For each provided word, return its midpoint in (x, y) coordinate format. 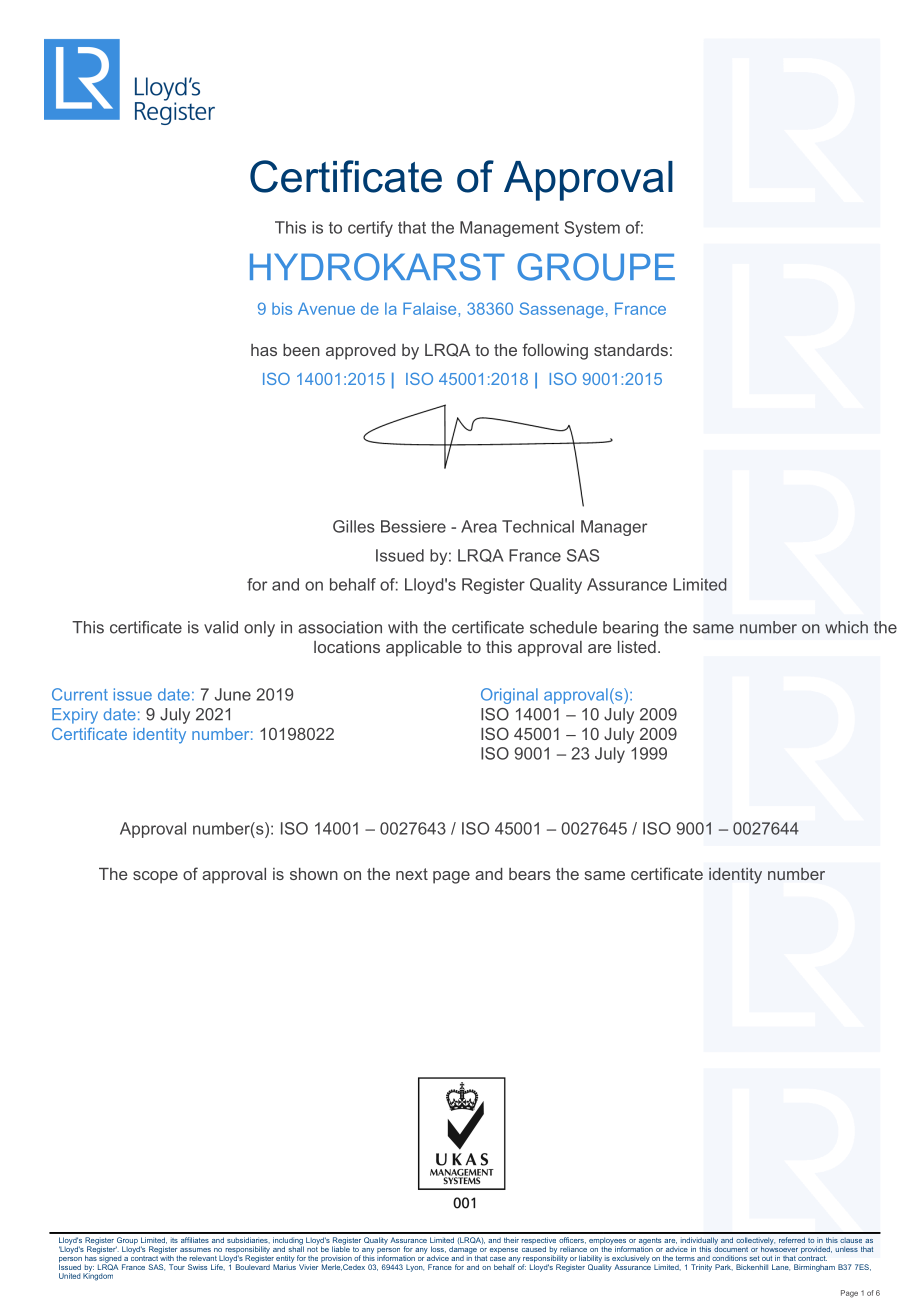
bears (530, 874)
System (592, 229)
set (755, 1258)
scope (155, 877)
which (846, 627)
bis (282, 308)
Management (509, 229)
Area (479, 526)
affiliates (195, 1240)
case (498, 1259)
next (412, 874)
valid (221, 627)
